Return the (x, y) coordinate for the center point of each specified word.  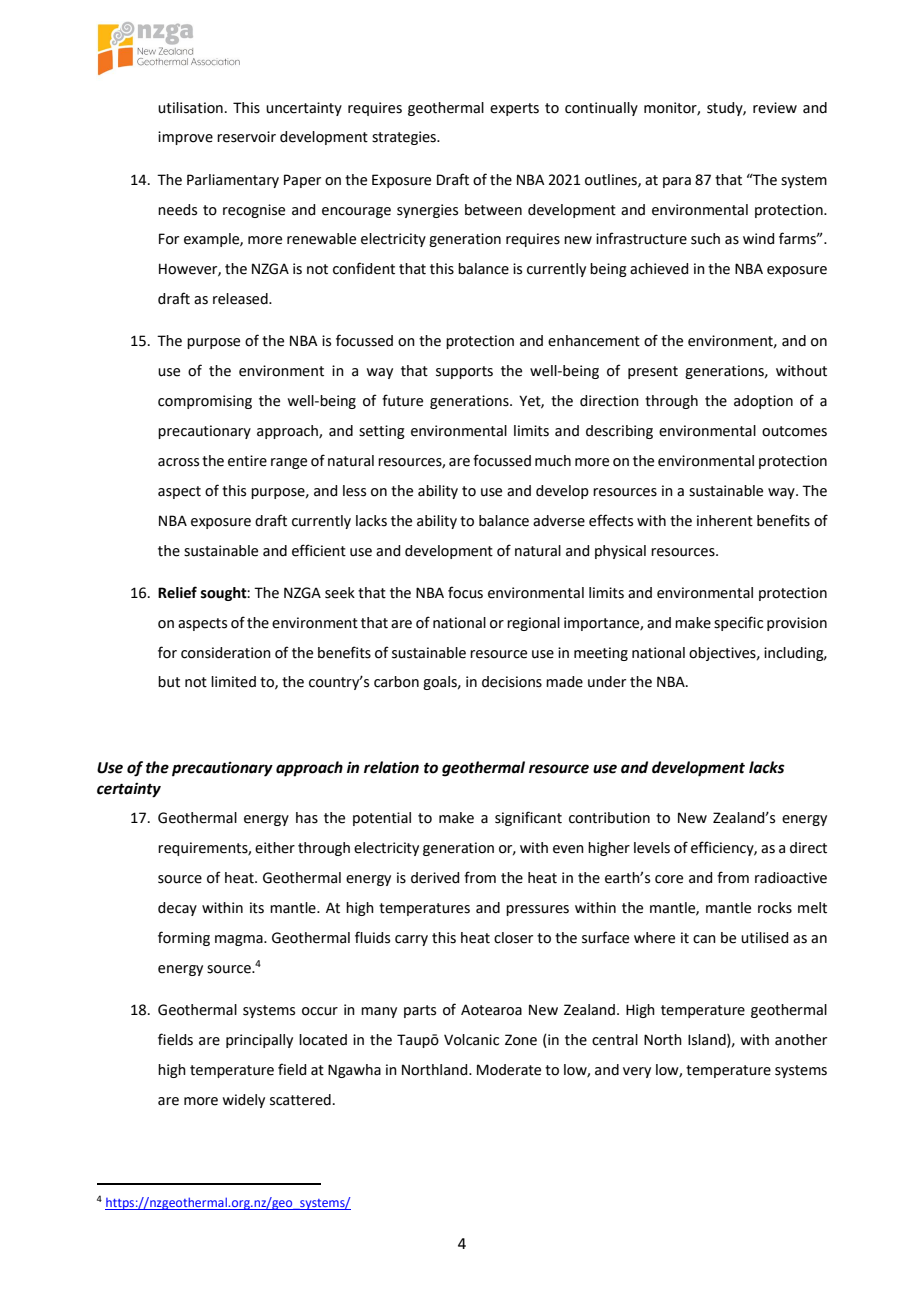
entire (247, 461)
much (553, 461)
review (775, 108)
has (307, 818)
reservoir (246, 137)
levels (652, 848)
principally (259, 1041)
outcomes (794, 431)
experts (514, 109)
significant (528, 818)
